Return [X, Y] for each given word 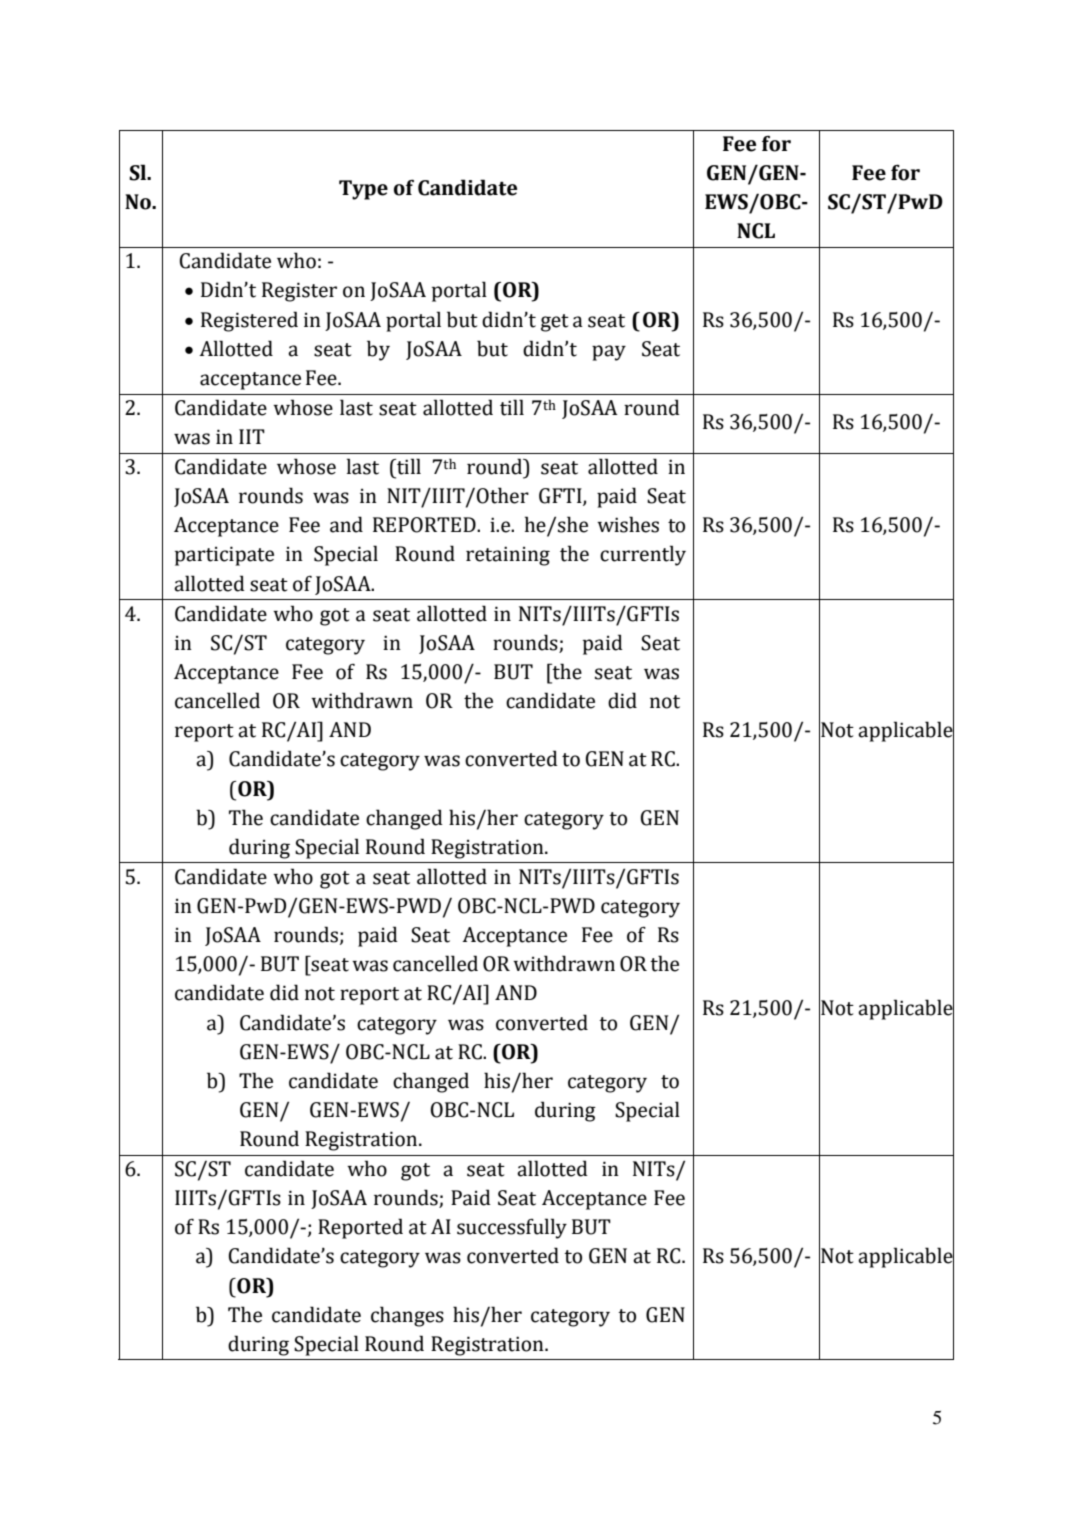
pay [609, 353]
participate [224, 556]
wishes [628, 524]
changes [407, 1316]
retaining [508, 556]
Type [363, 190]
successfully [512, 1228]
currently [643, 555]
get [555, 323]
